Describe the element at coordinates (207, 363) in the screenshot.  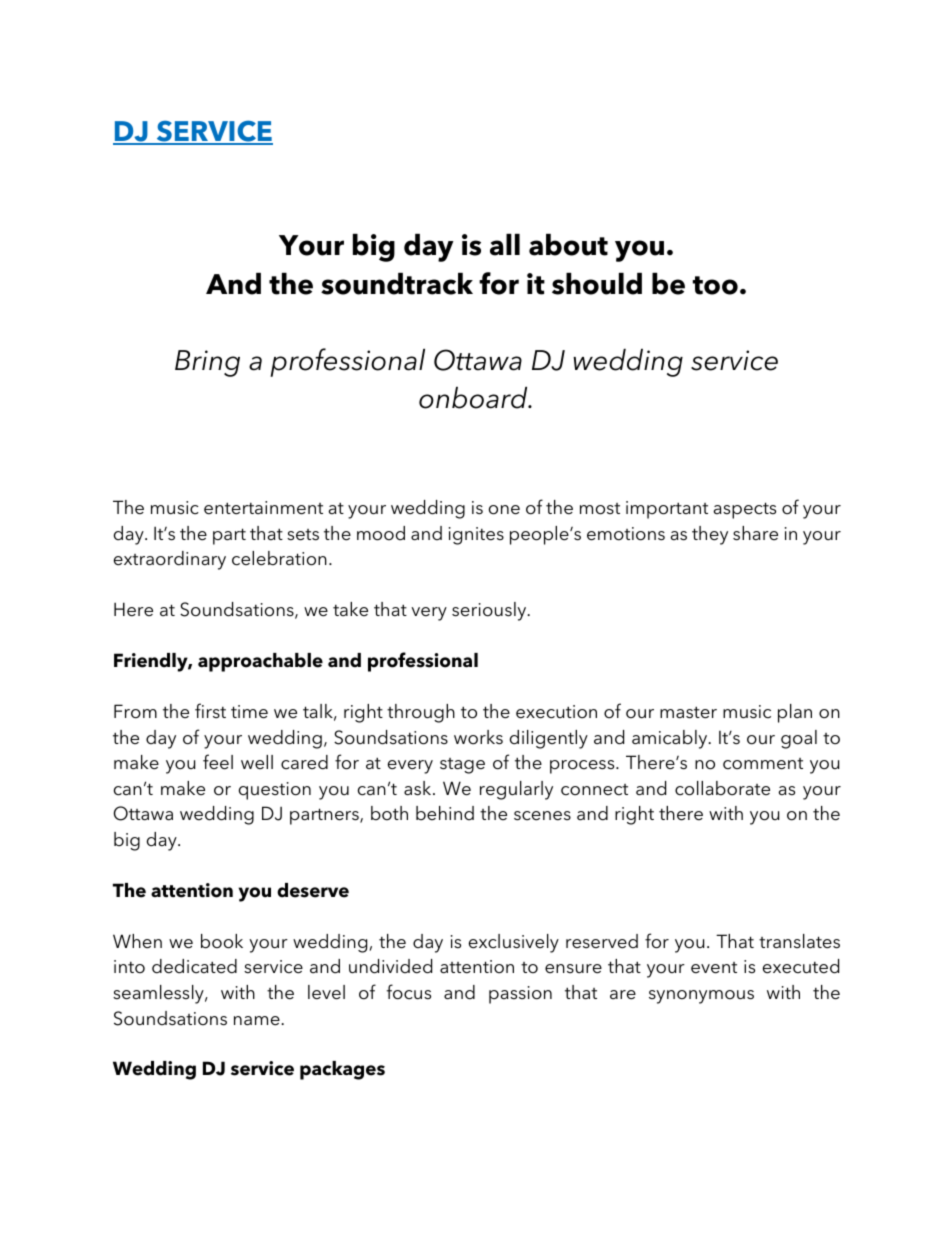
I see `Bring` at that location.
